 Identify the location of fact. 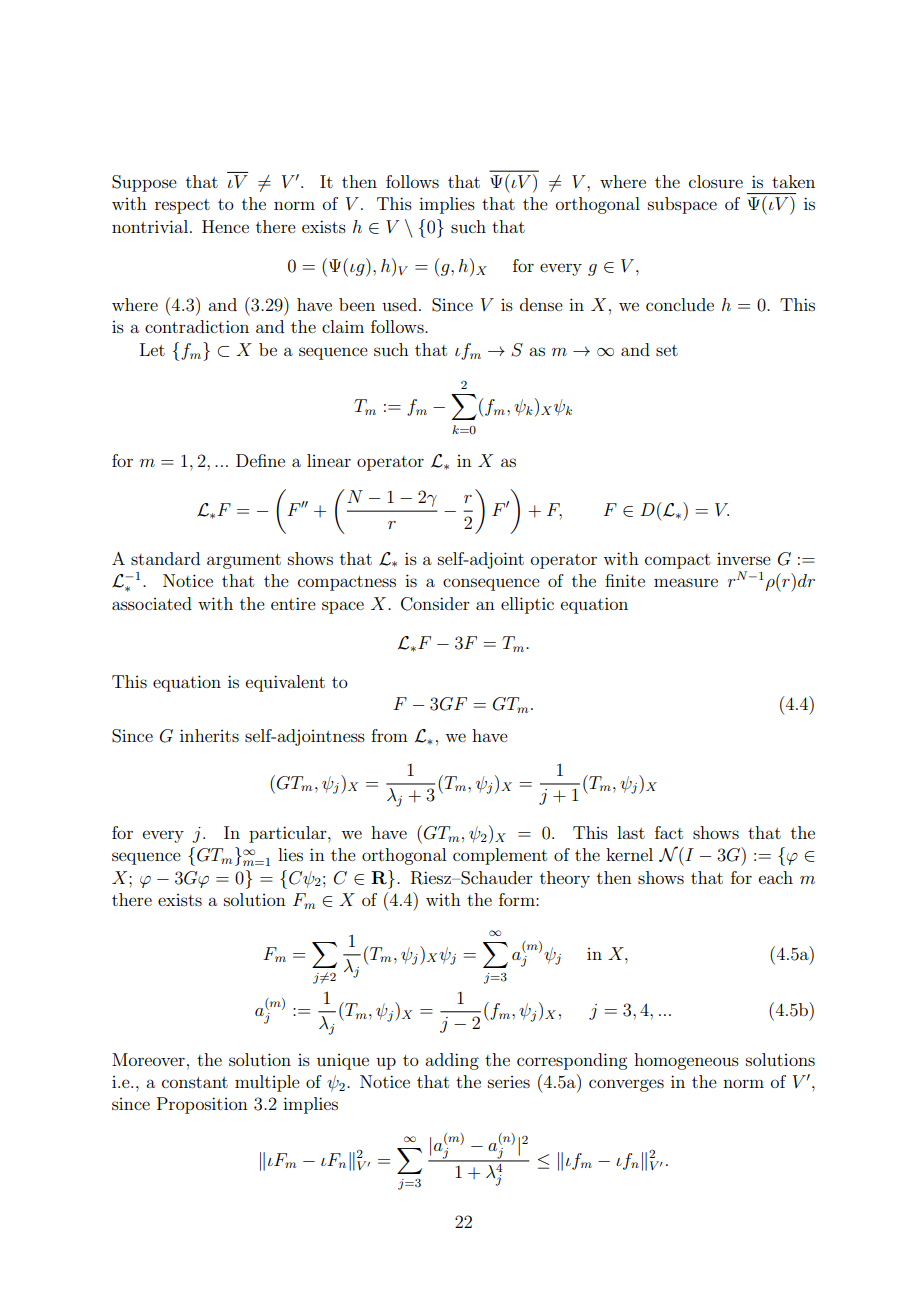
(669, 832).
